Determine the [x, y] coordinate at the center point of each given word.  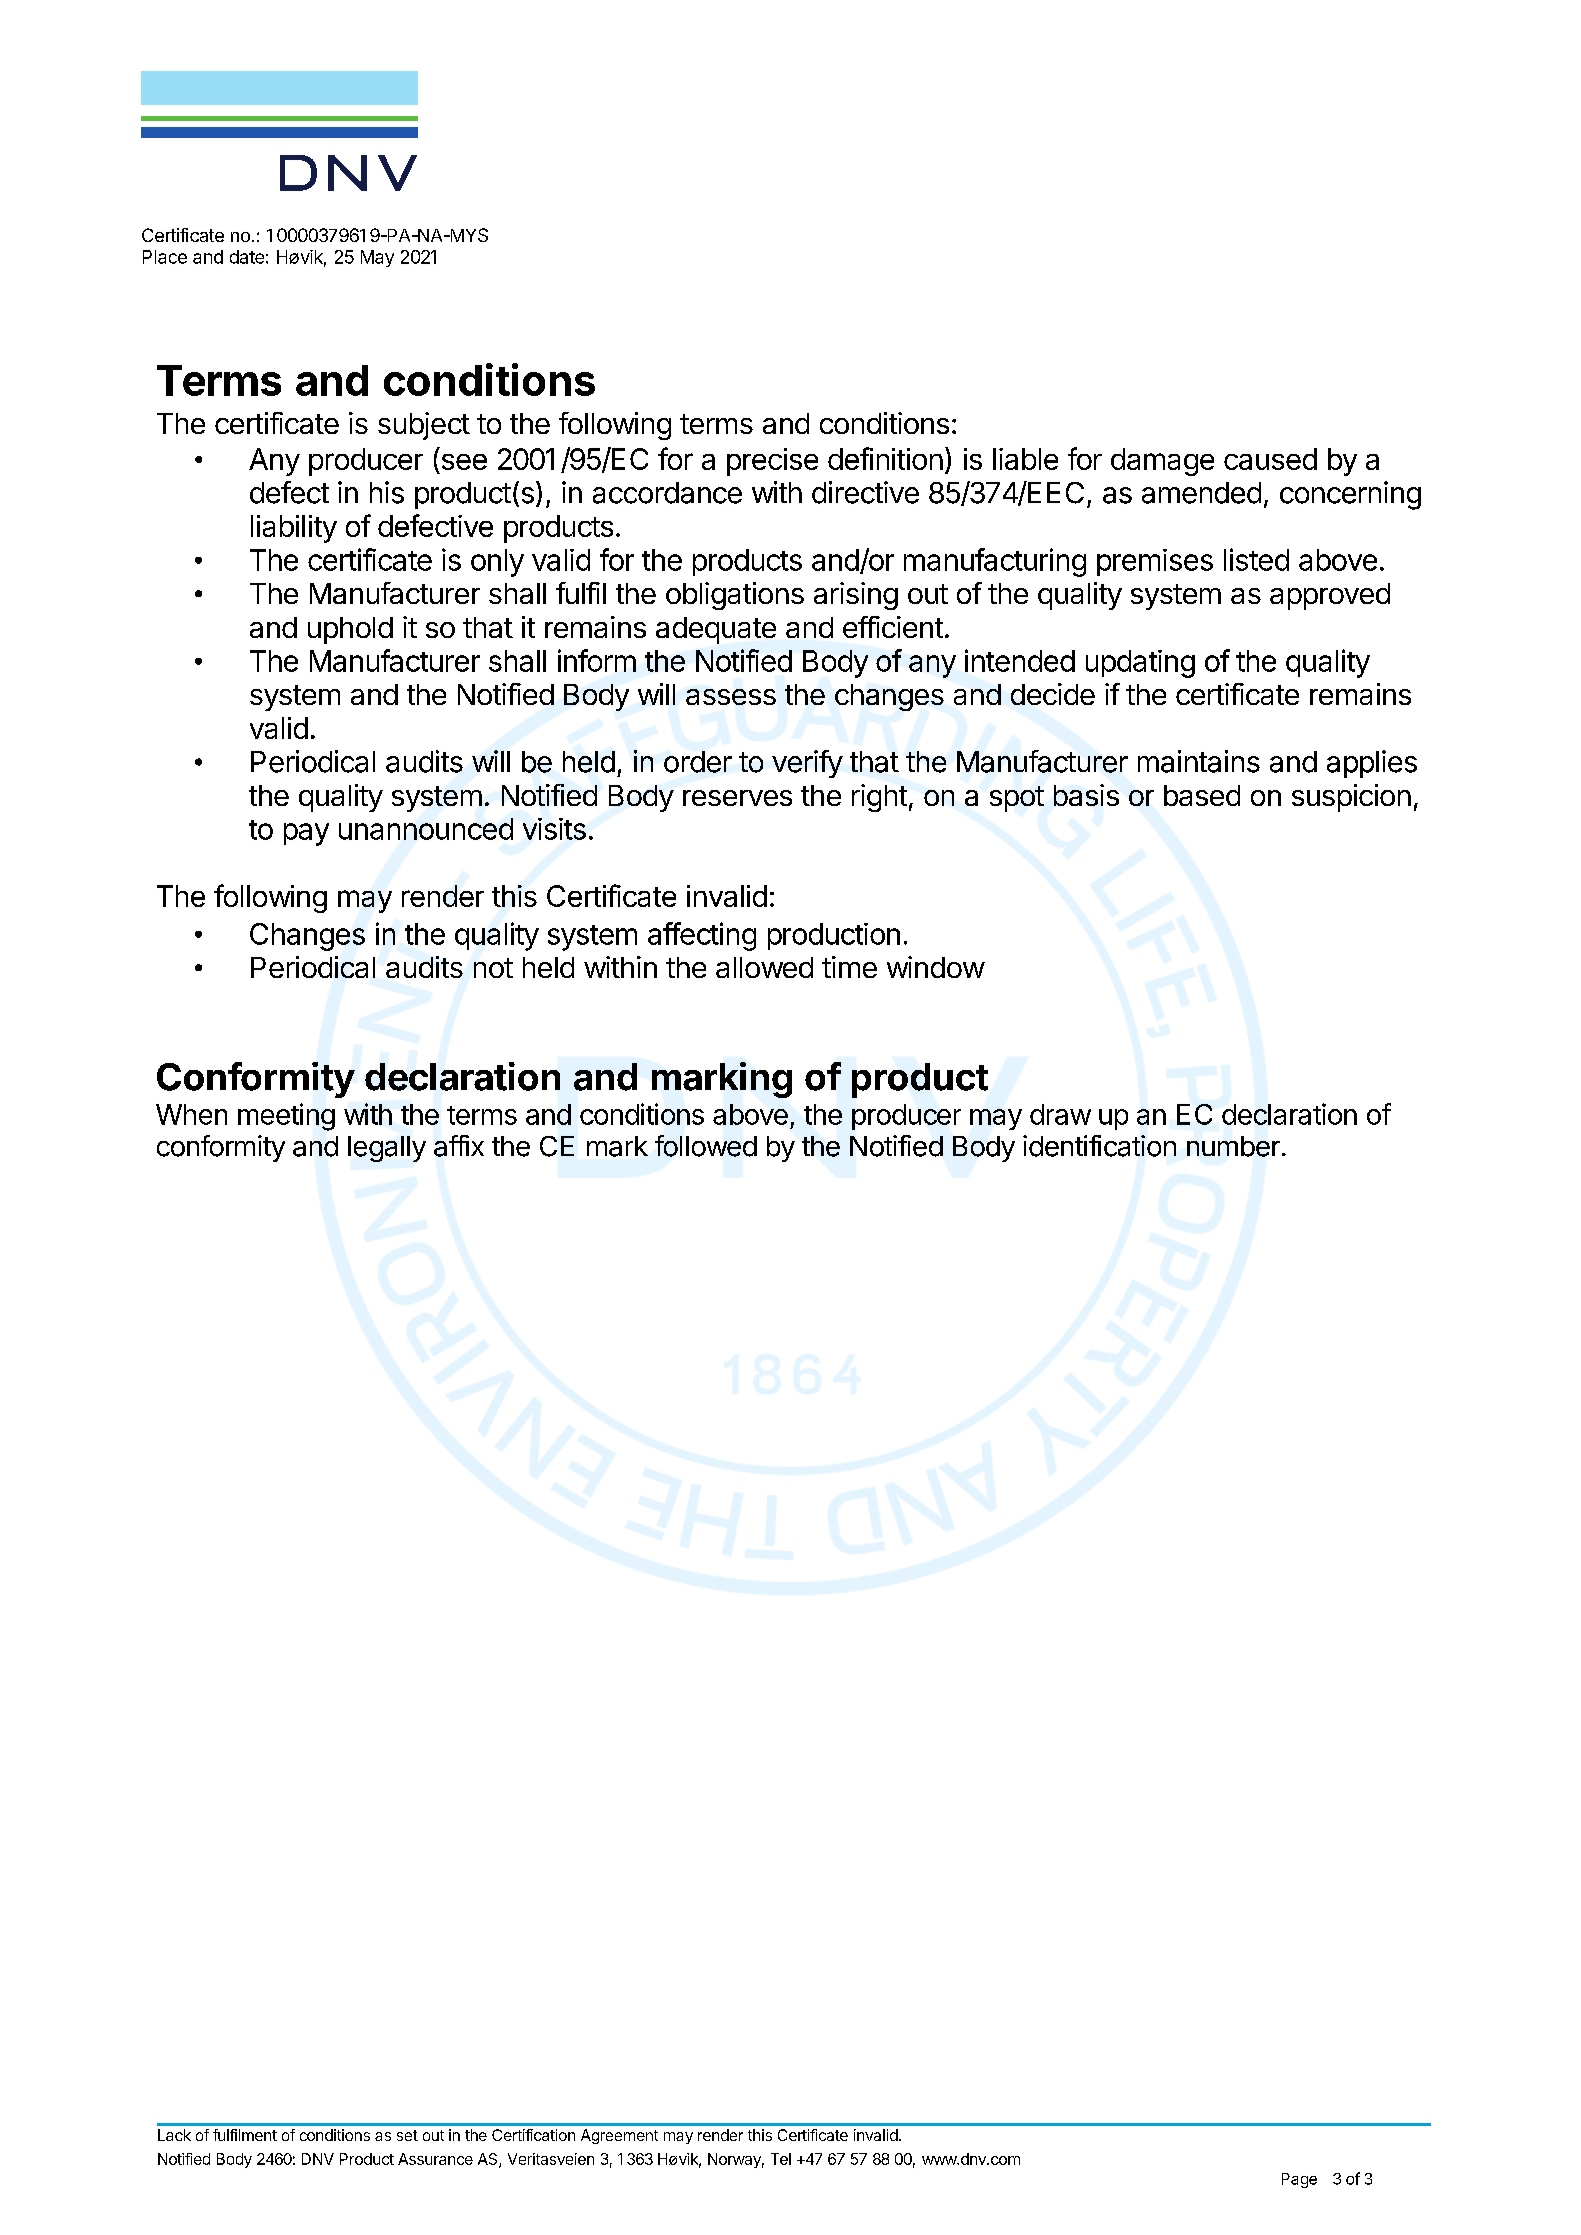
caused [1270, 459]
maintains [1199, 761]
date [247, 257]
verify [807, 764]
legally [387, 1149]
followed [706, 1146]
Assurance [435, 2159]
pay [306, 834]
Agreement [619, 2136]
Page [1299, 2180]
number [1233, 1146]
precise [772, 462]
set [407, 2135]
